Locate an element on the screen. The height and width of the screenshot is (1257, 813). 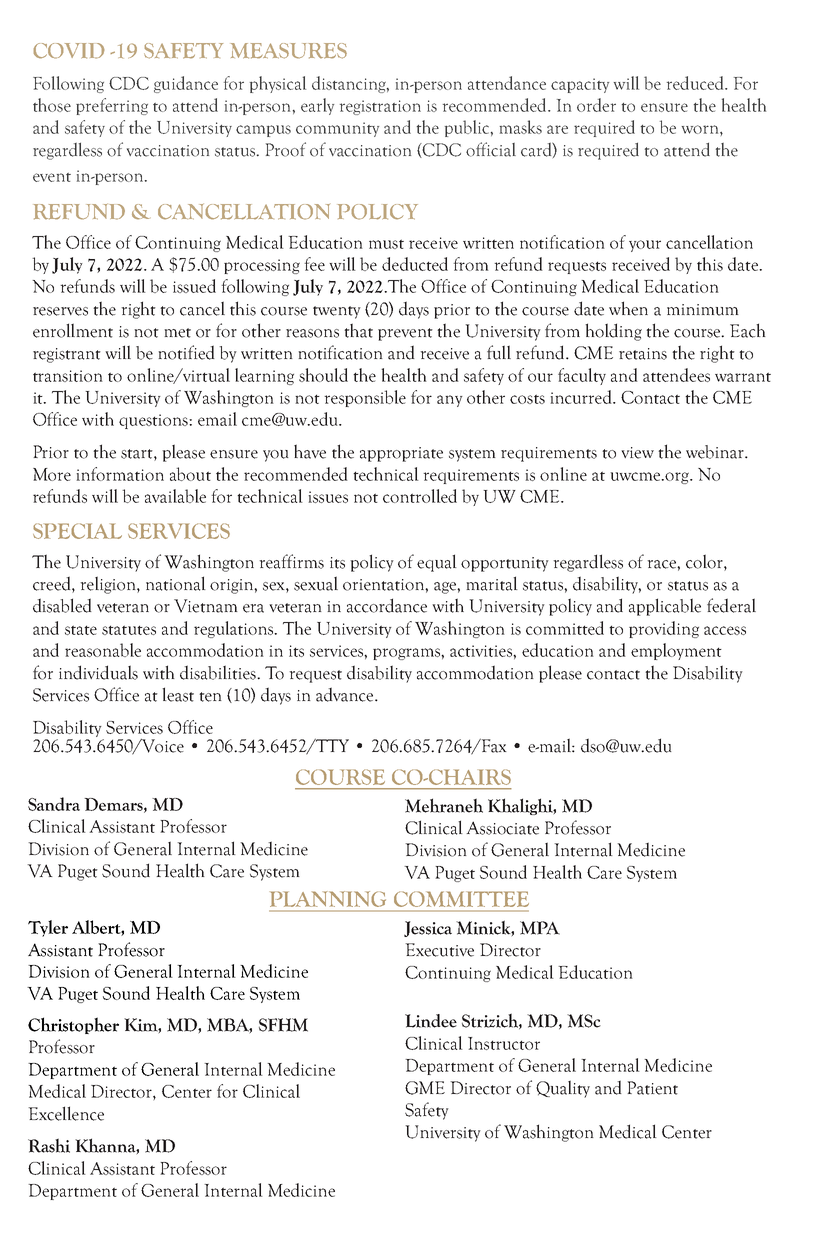
controlled is located at coordinates (420, 496).
